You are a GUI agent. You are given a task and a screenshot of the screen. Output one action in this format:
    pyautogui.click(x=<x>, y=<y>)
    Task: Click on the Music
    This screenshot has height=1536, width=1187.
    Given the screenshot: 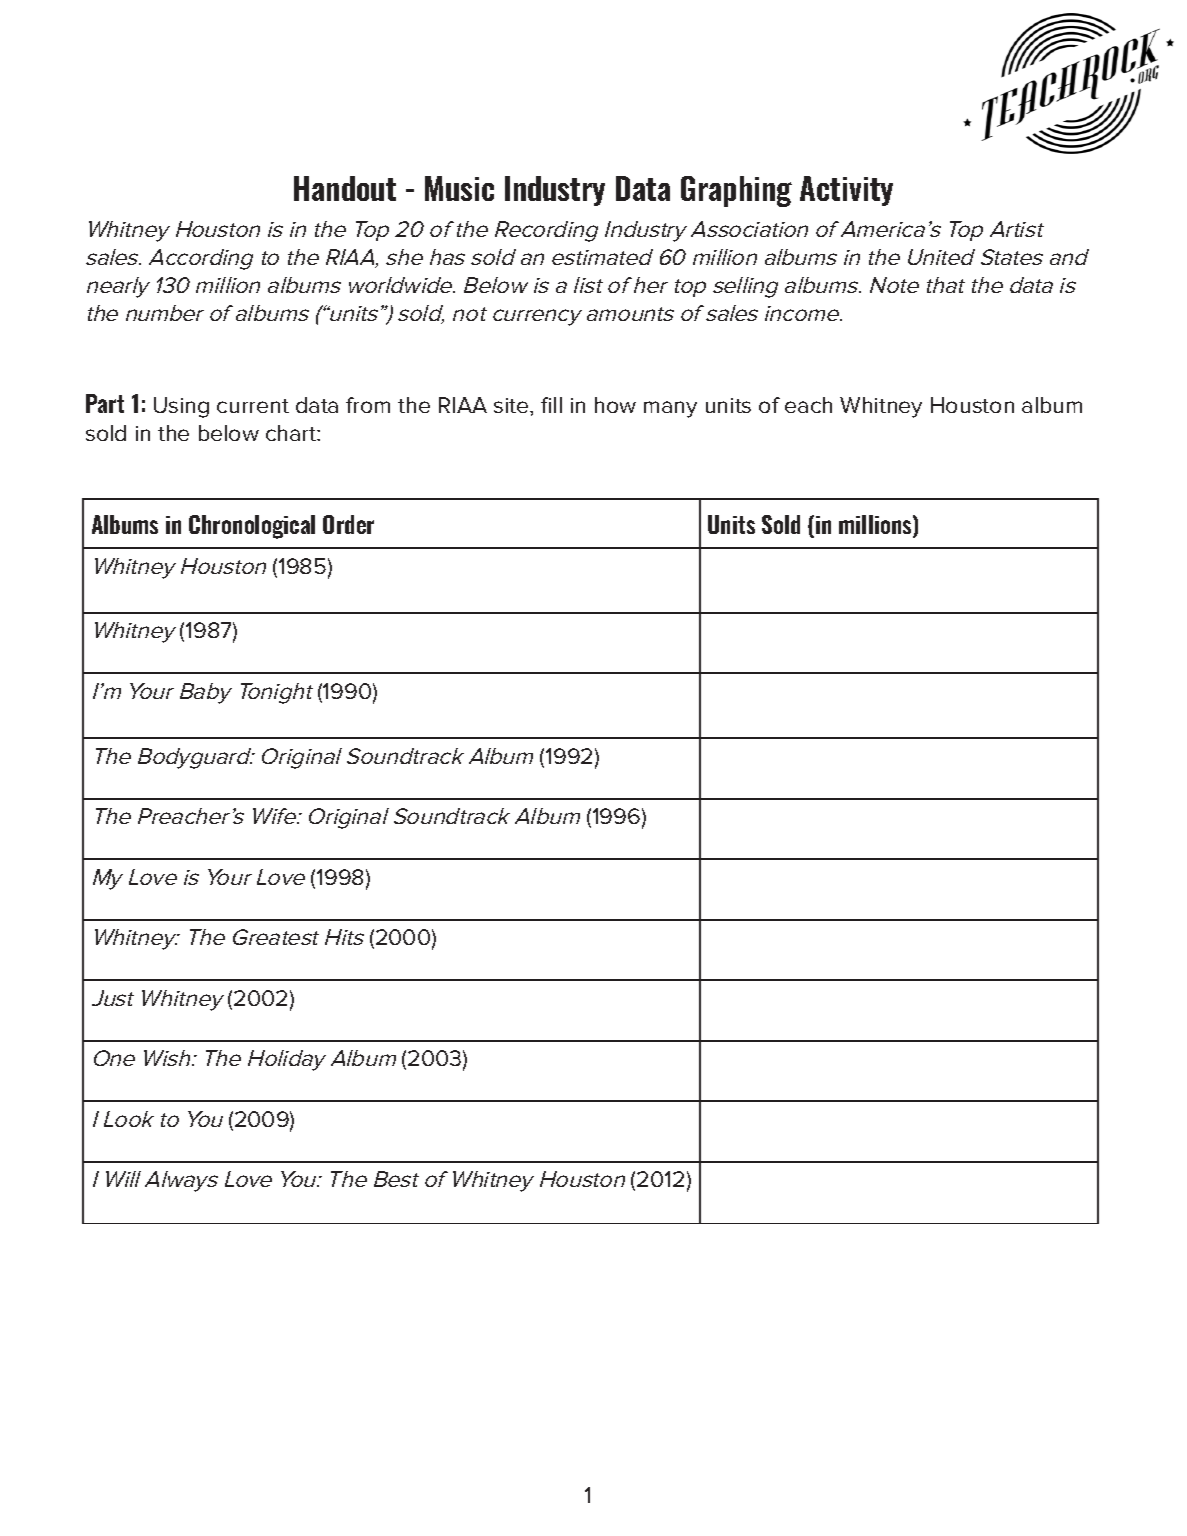 What is the action you would take?
    pyautogui.click(x=459, y=188)
